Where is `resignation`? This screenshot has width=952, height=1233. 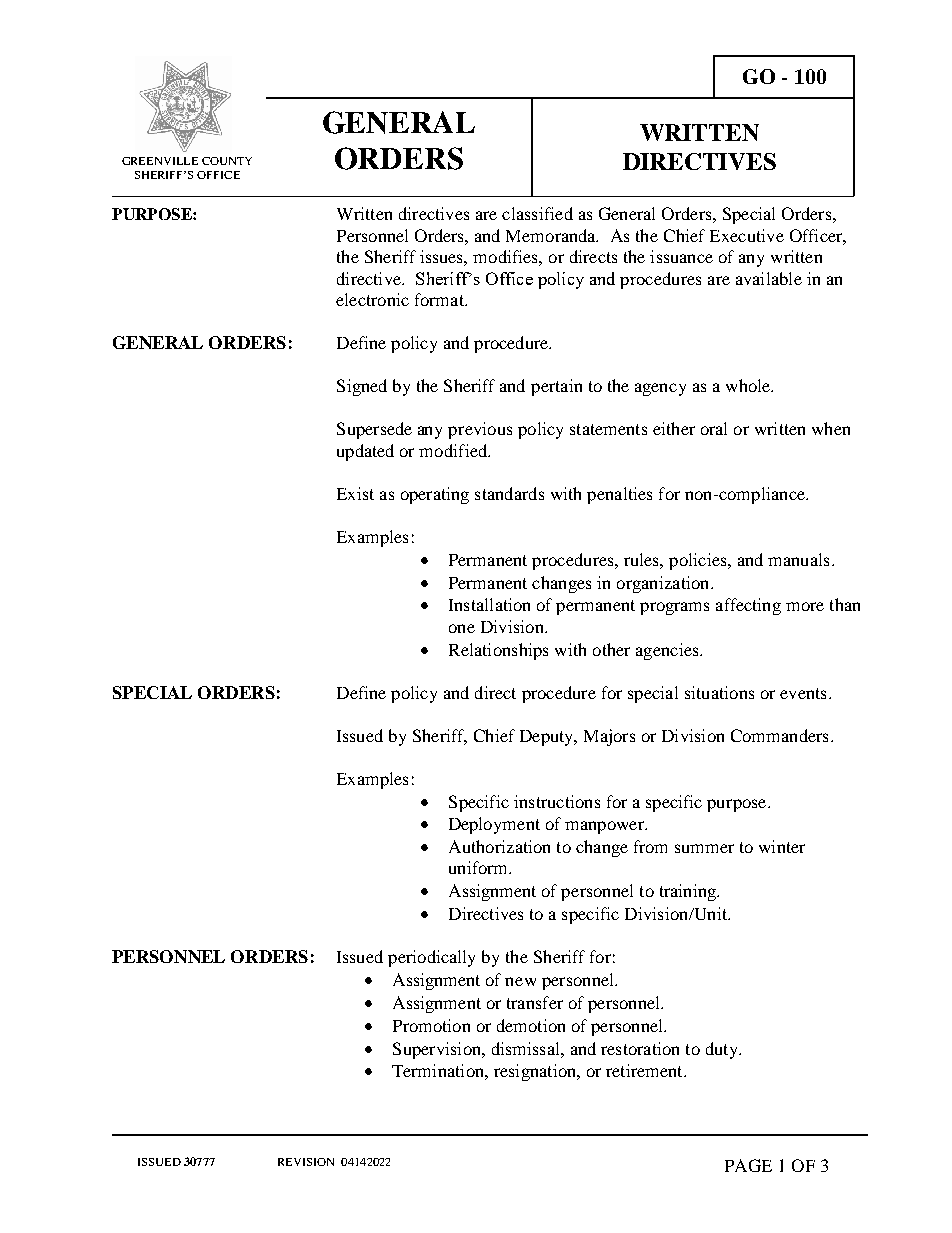 resignation is located at coordinates (536, 1072).
